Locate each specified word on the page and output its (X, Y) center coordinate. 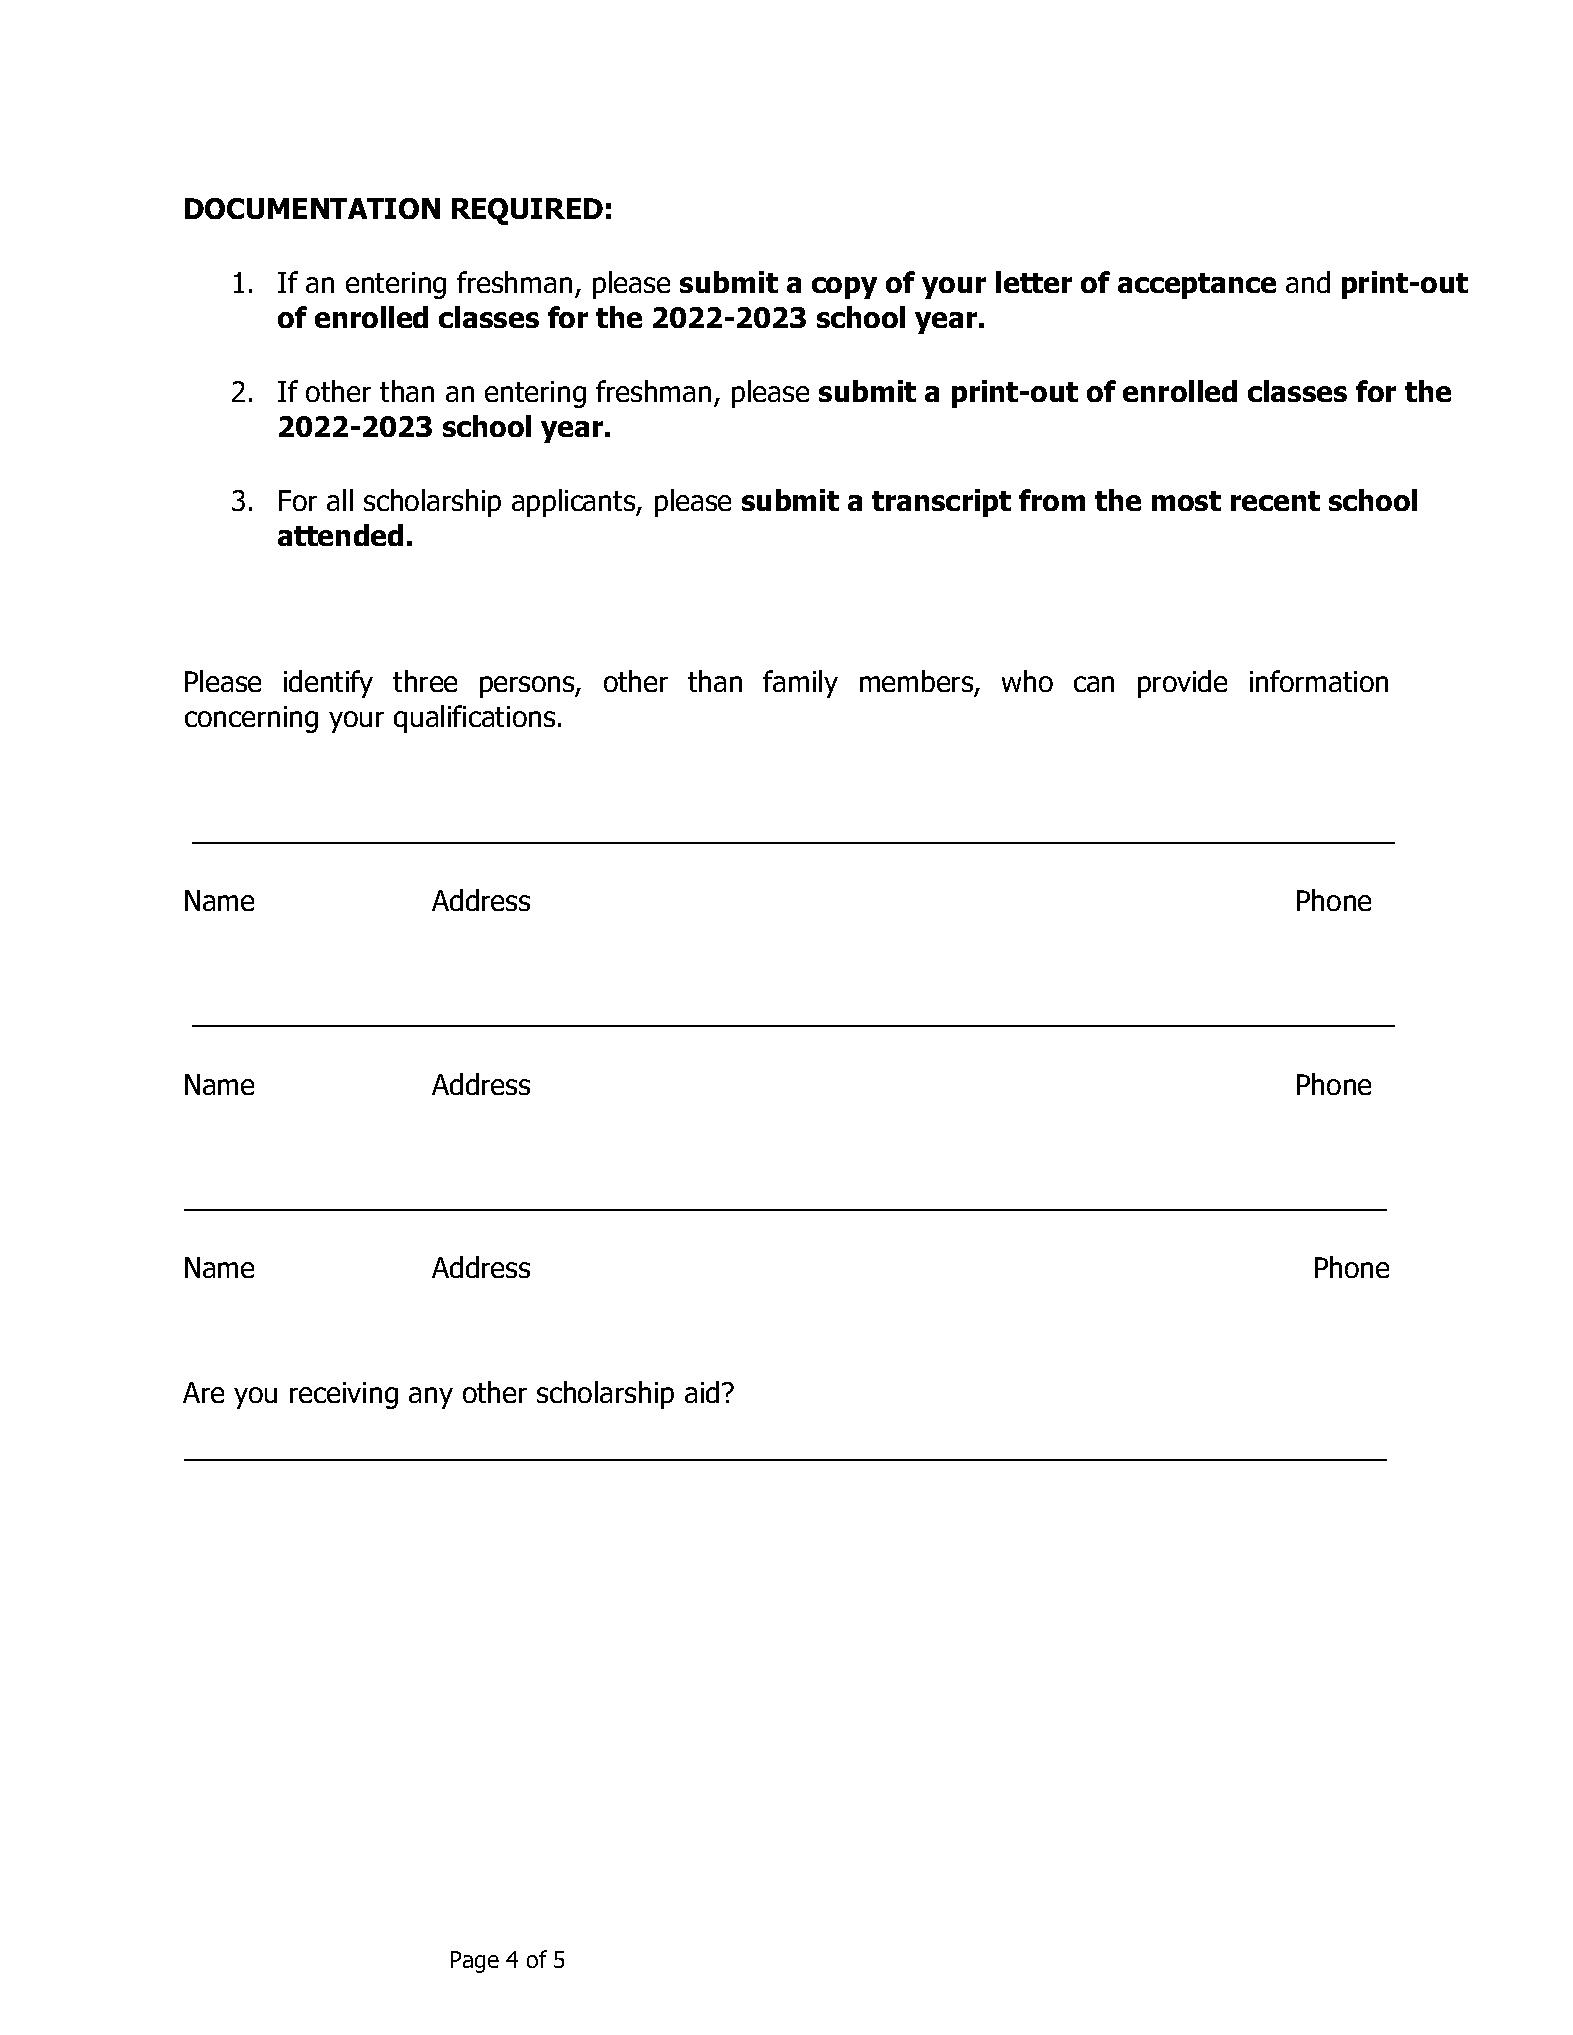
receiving (344, 1395)
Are (203, 1392)
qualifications (474, 719)
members (918, 683)
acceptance (1197, 286)
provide (1182, 684)
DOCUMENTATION (312, 208)
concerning (251, 719)
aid (702, 1392)
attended (340, 535)
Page (475, 1962)
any (431, 1398)
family (800, 684)
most (1186, 501)
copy (844, 288)
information (1319, 681)
